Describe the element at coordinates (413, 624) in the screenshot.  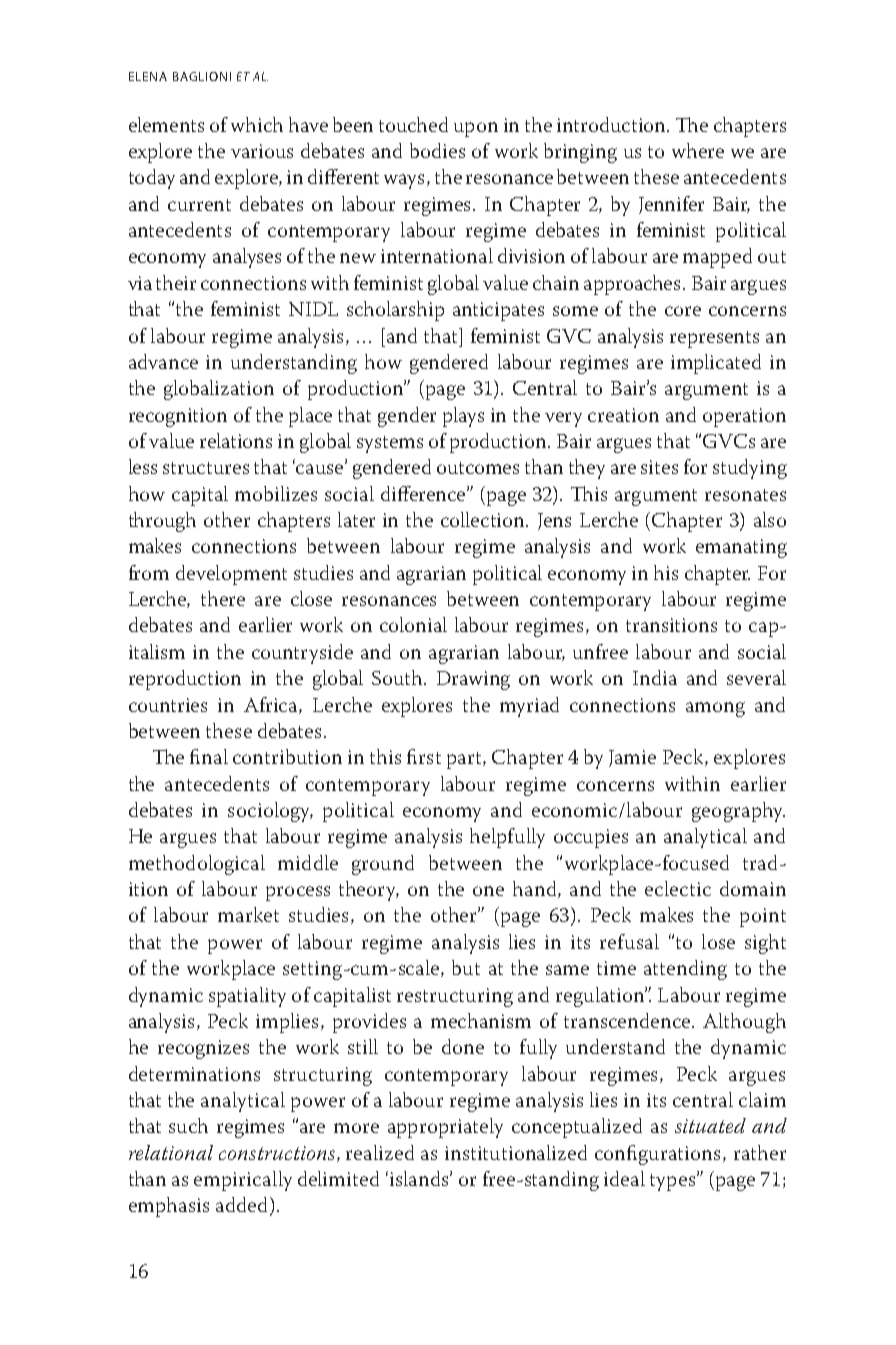
I see `colonial` at that location.
